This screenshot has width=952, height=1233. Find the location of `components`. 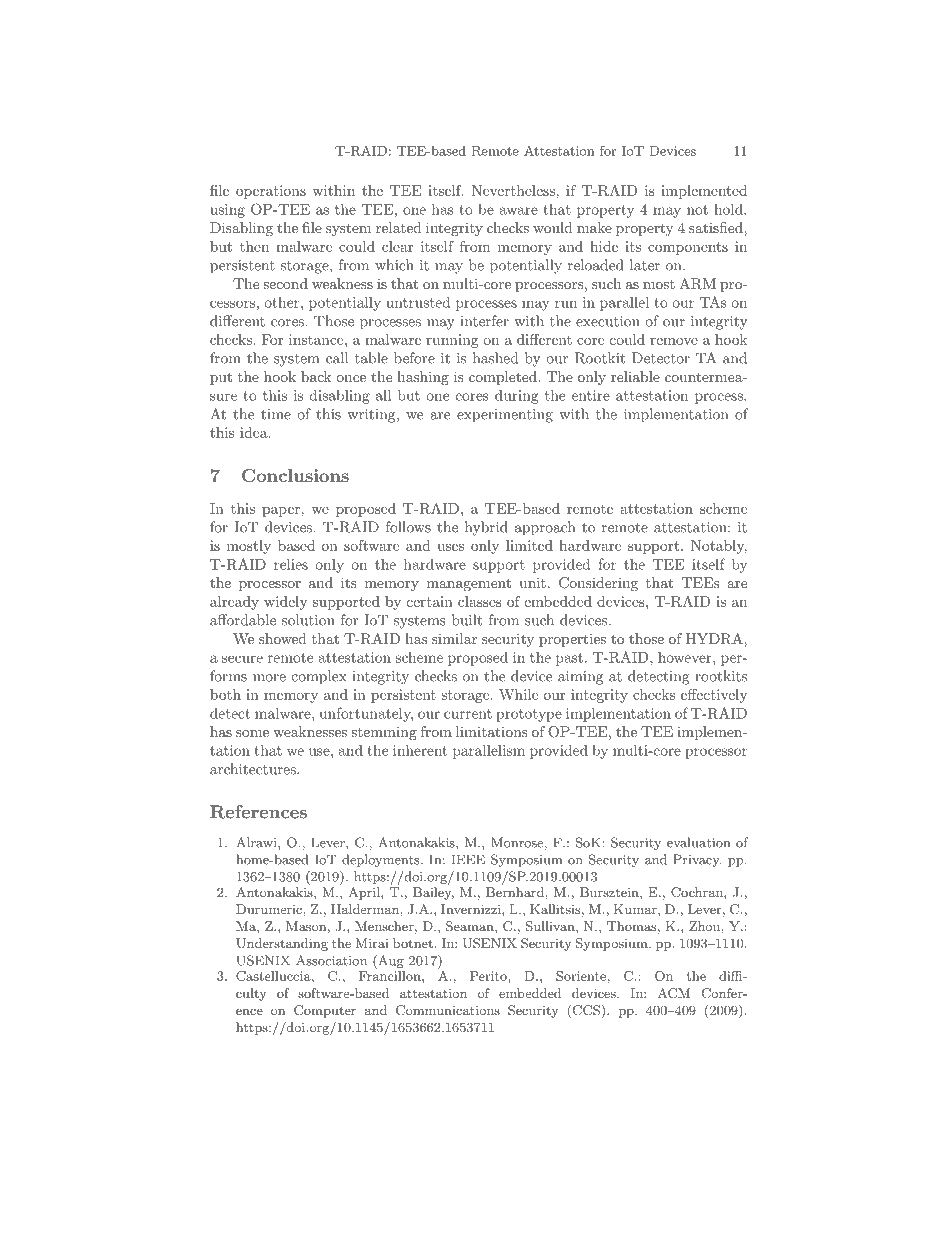

components is located at coordinates (688, 248).
